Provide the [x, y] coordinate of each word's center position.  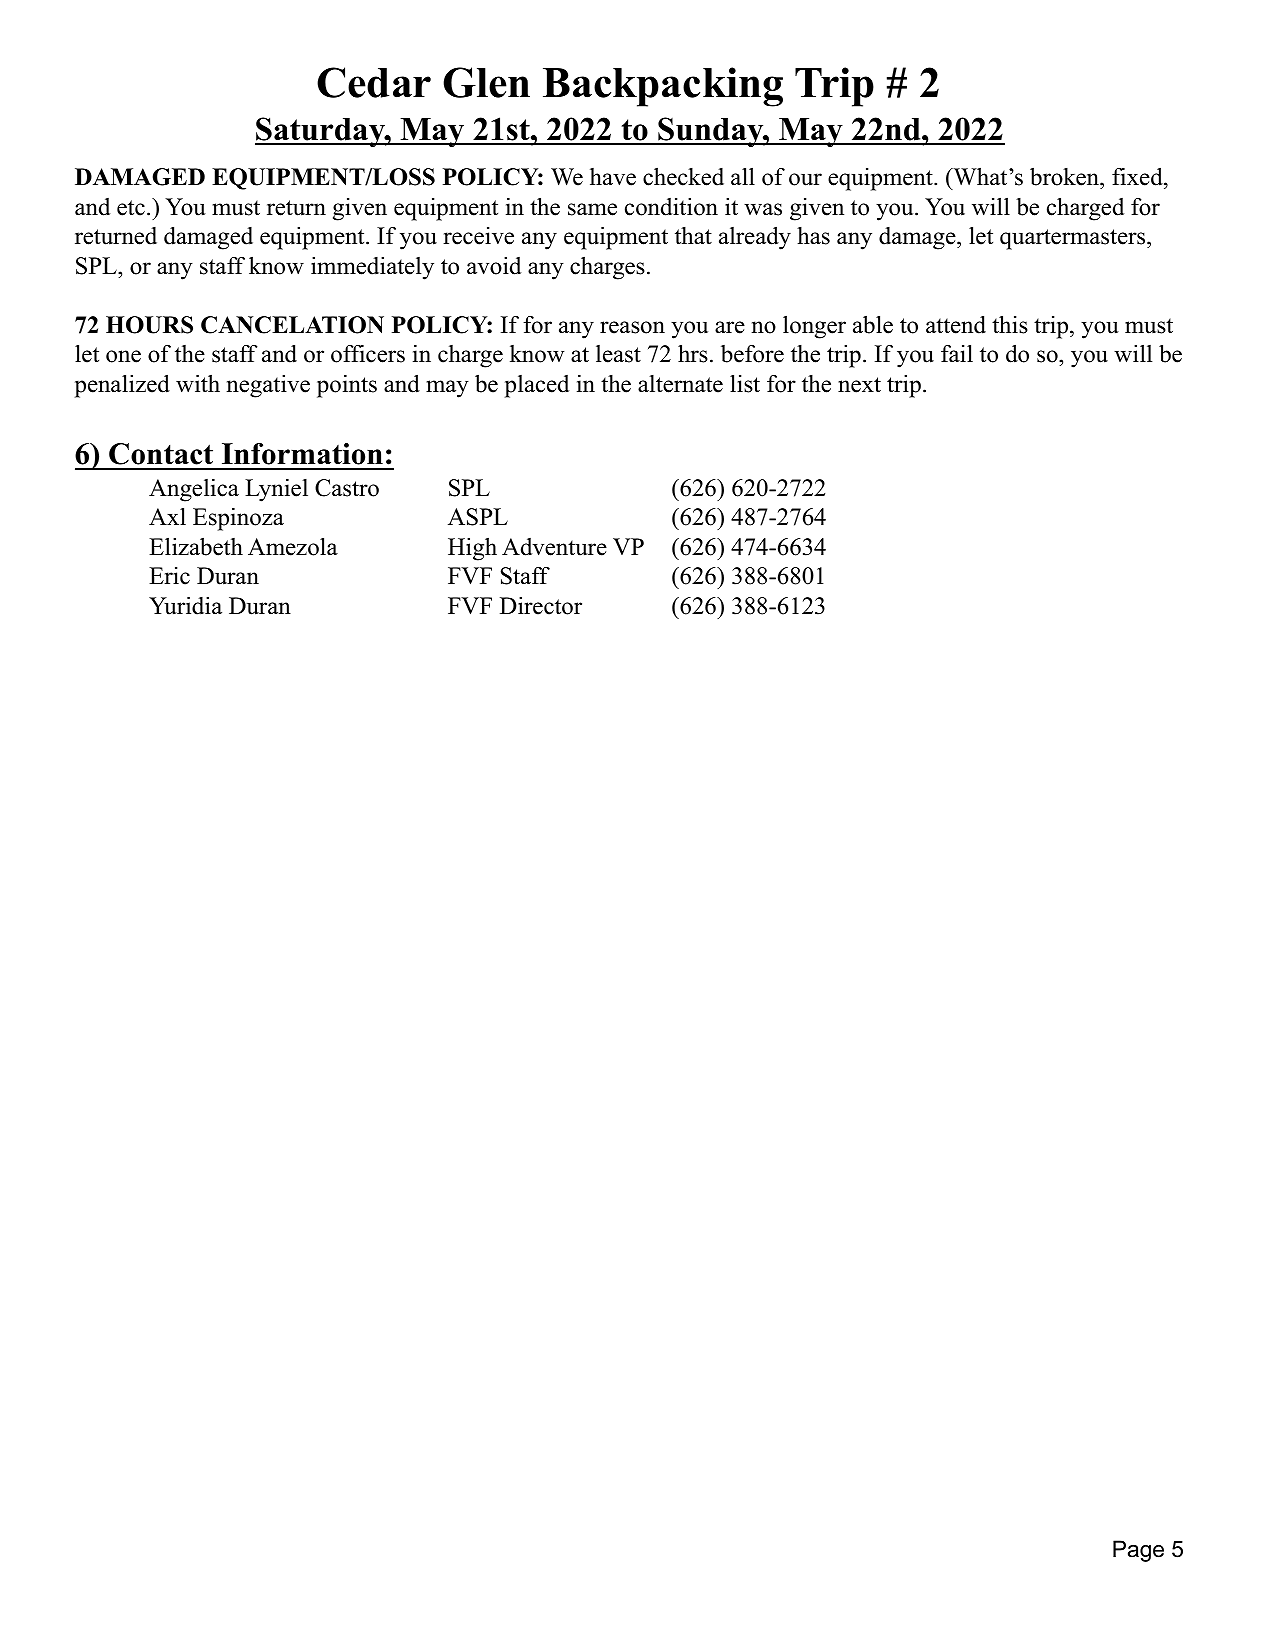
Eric [169, 576]
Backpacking [663, 87]
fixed [1138, 176]
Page [1138, 1551]
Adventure [554, 547]
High [472, 549]
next [859, 385]
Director [541, 606]
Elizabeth [196, 546]
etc [131, 208]
